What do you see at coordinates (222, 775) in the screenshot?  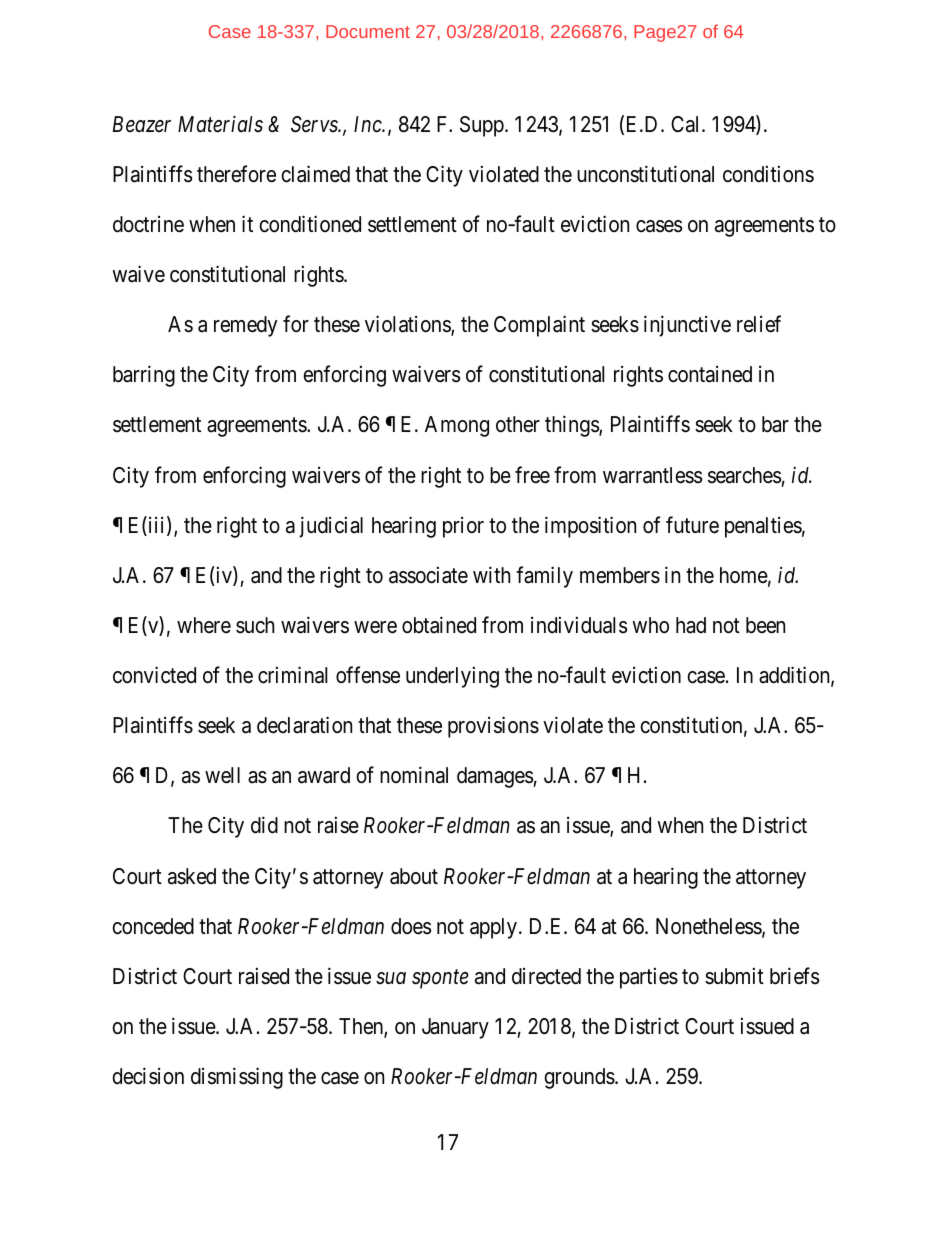 I see `well` at bounding box center [222, 775].
